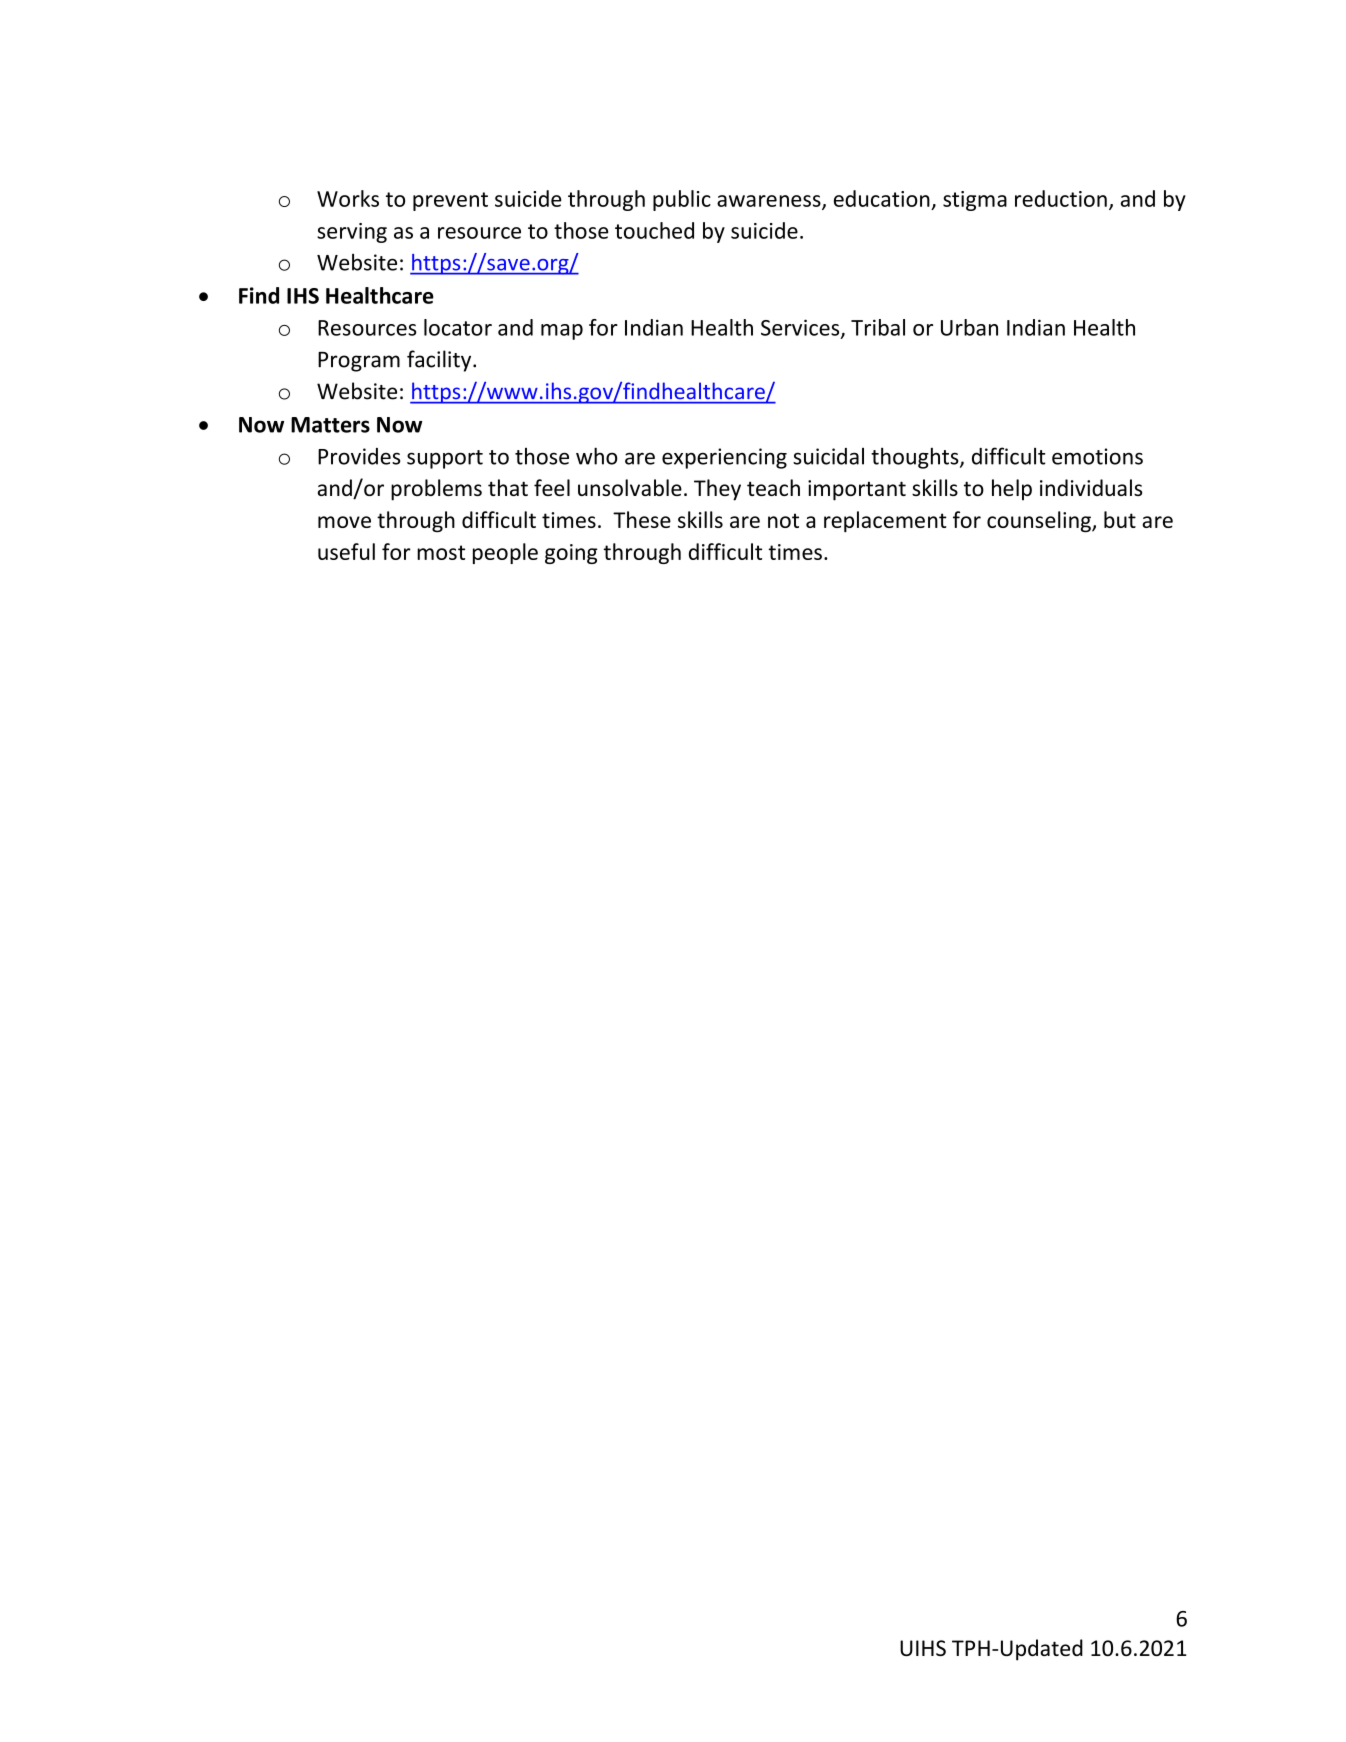  I want to click on awareness, so click(770, 202).
